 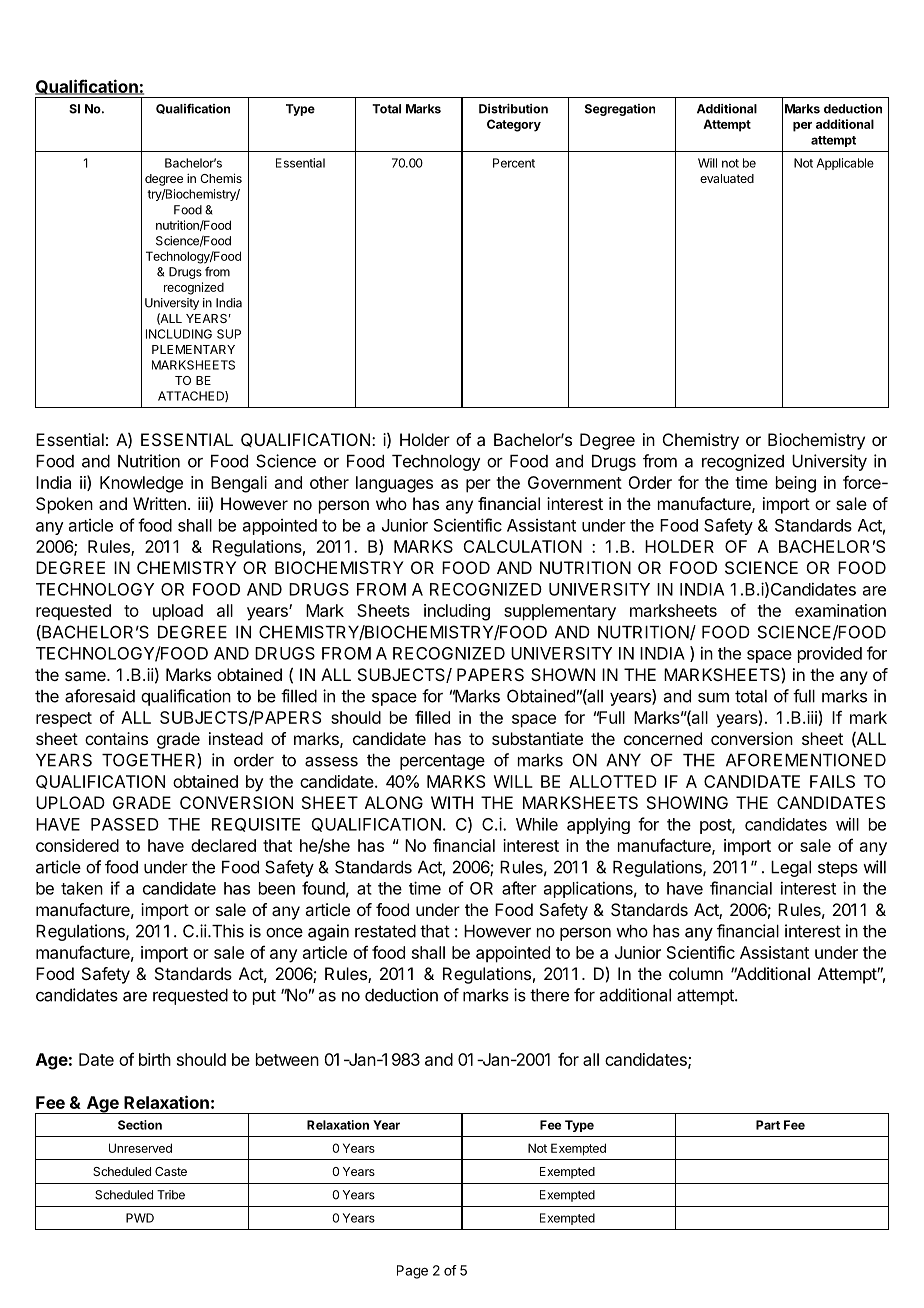 I want to click on Written, so click(x=159, y=503).
